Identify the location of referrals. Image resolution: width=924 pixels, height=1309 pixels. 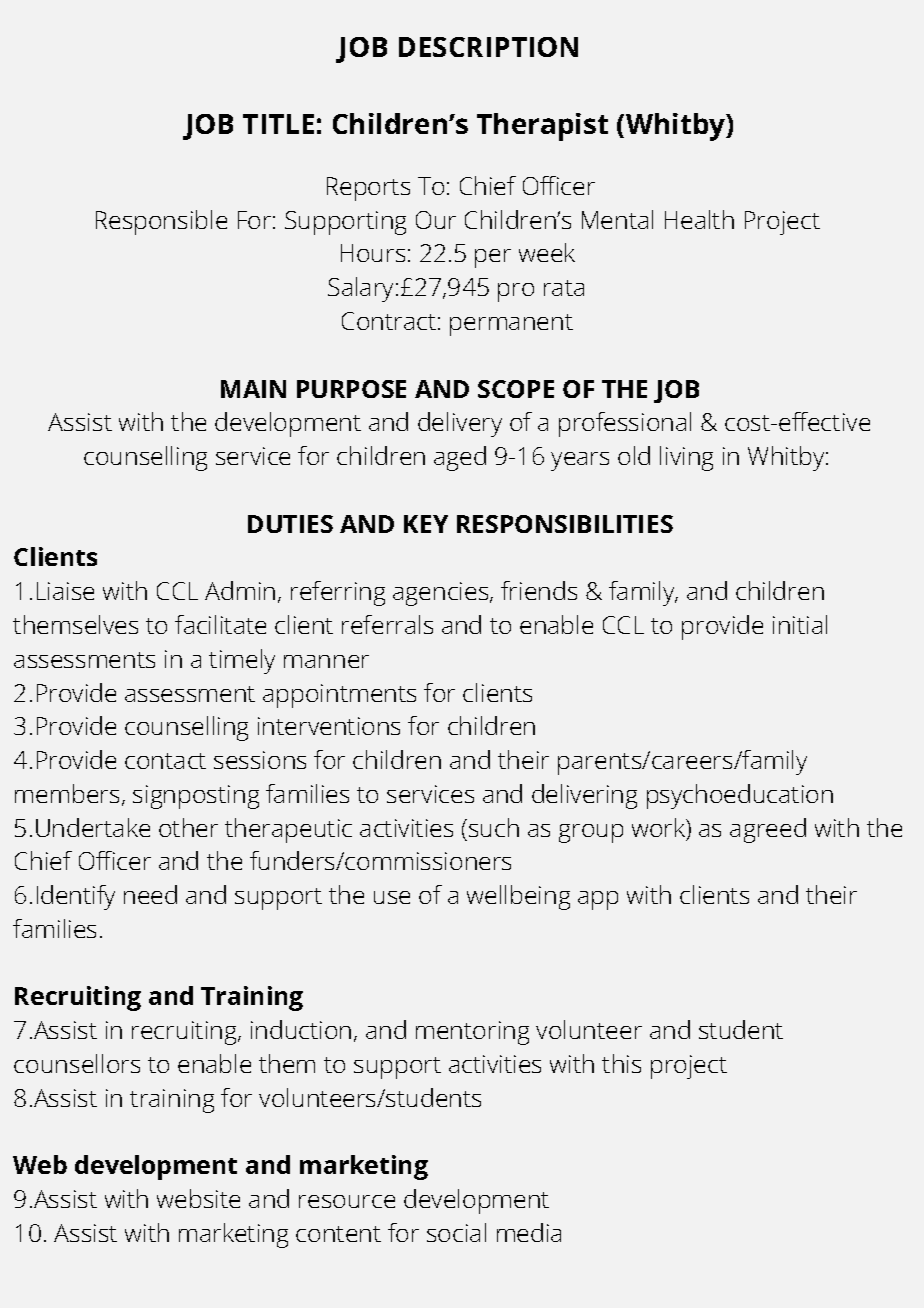
(387, 624).
